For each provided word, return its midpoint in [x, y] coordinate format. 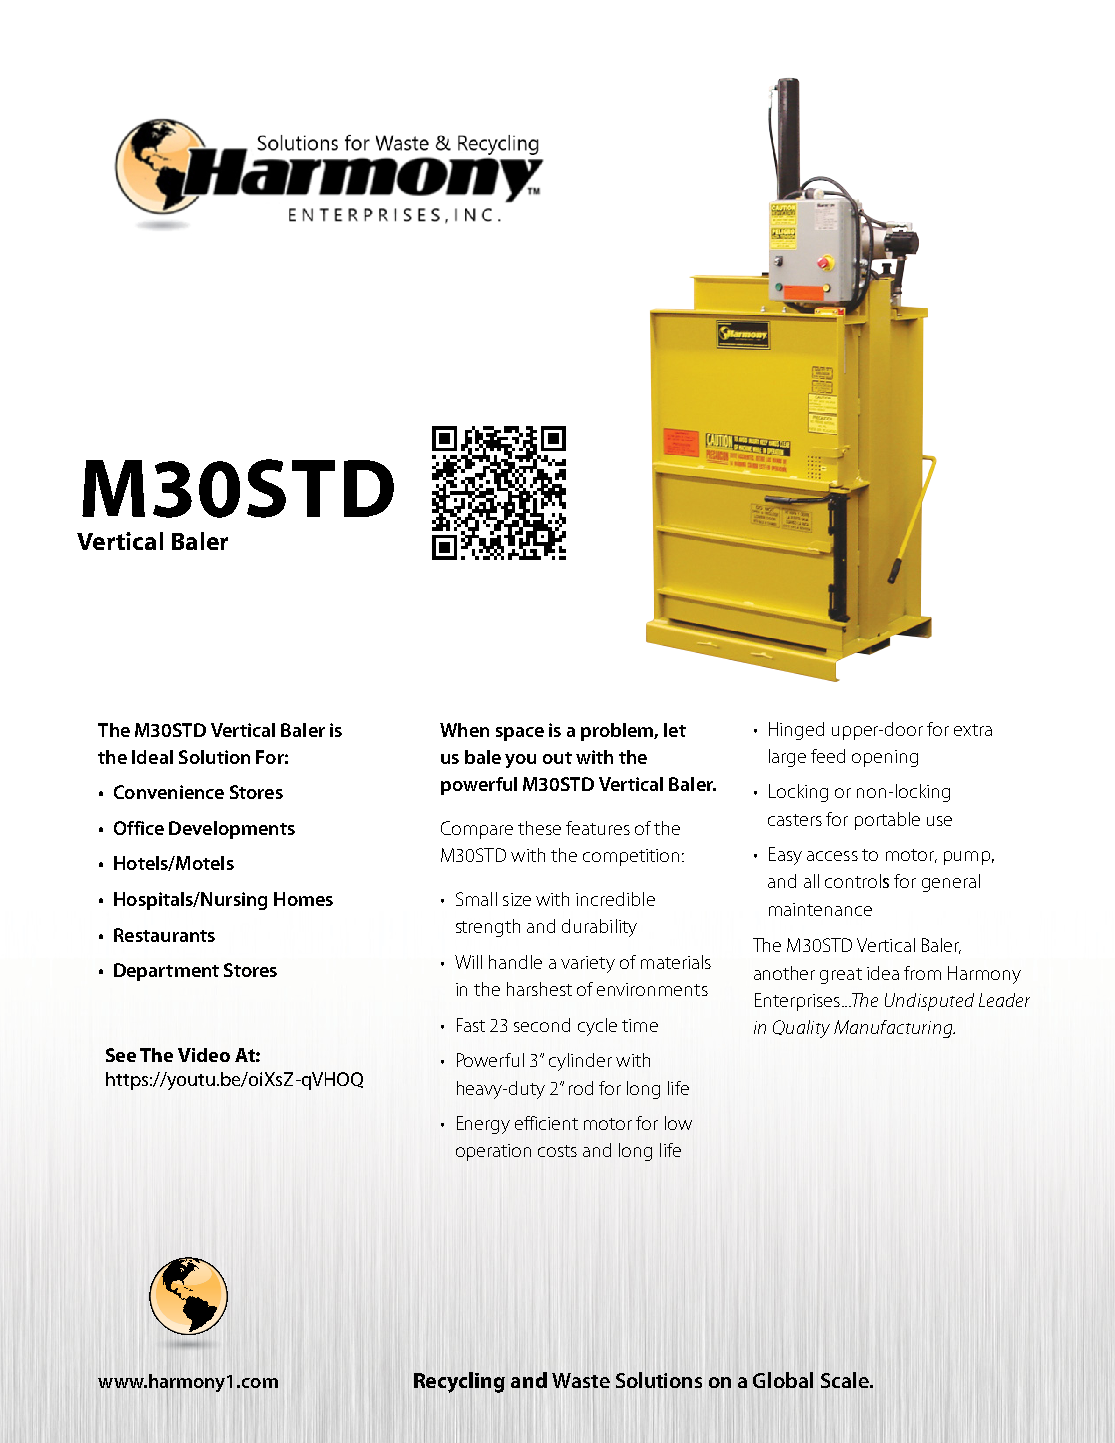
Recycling [459, 1382]
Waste [581, 1380]
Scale [846, 1380]
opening [885, 758]
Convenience [169, 792]
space [520, 734]
